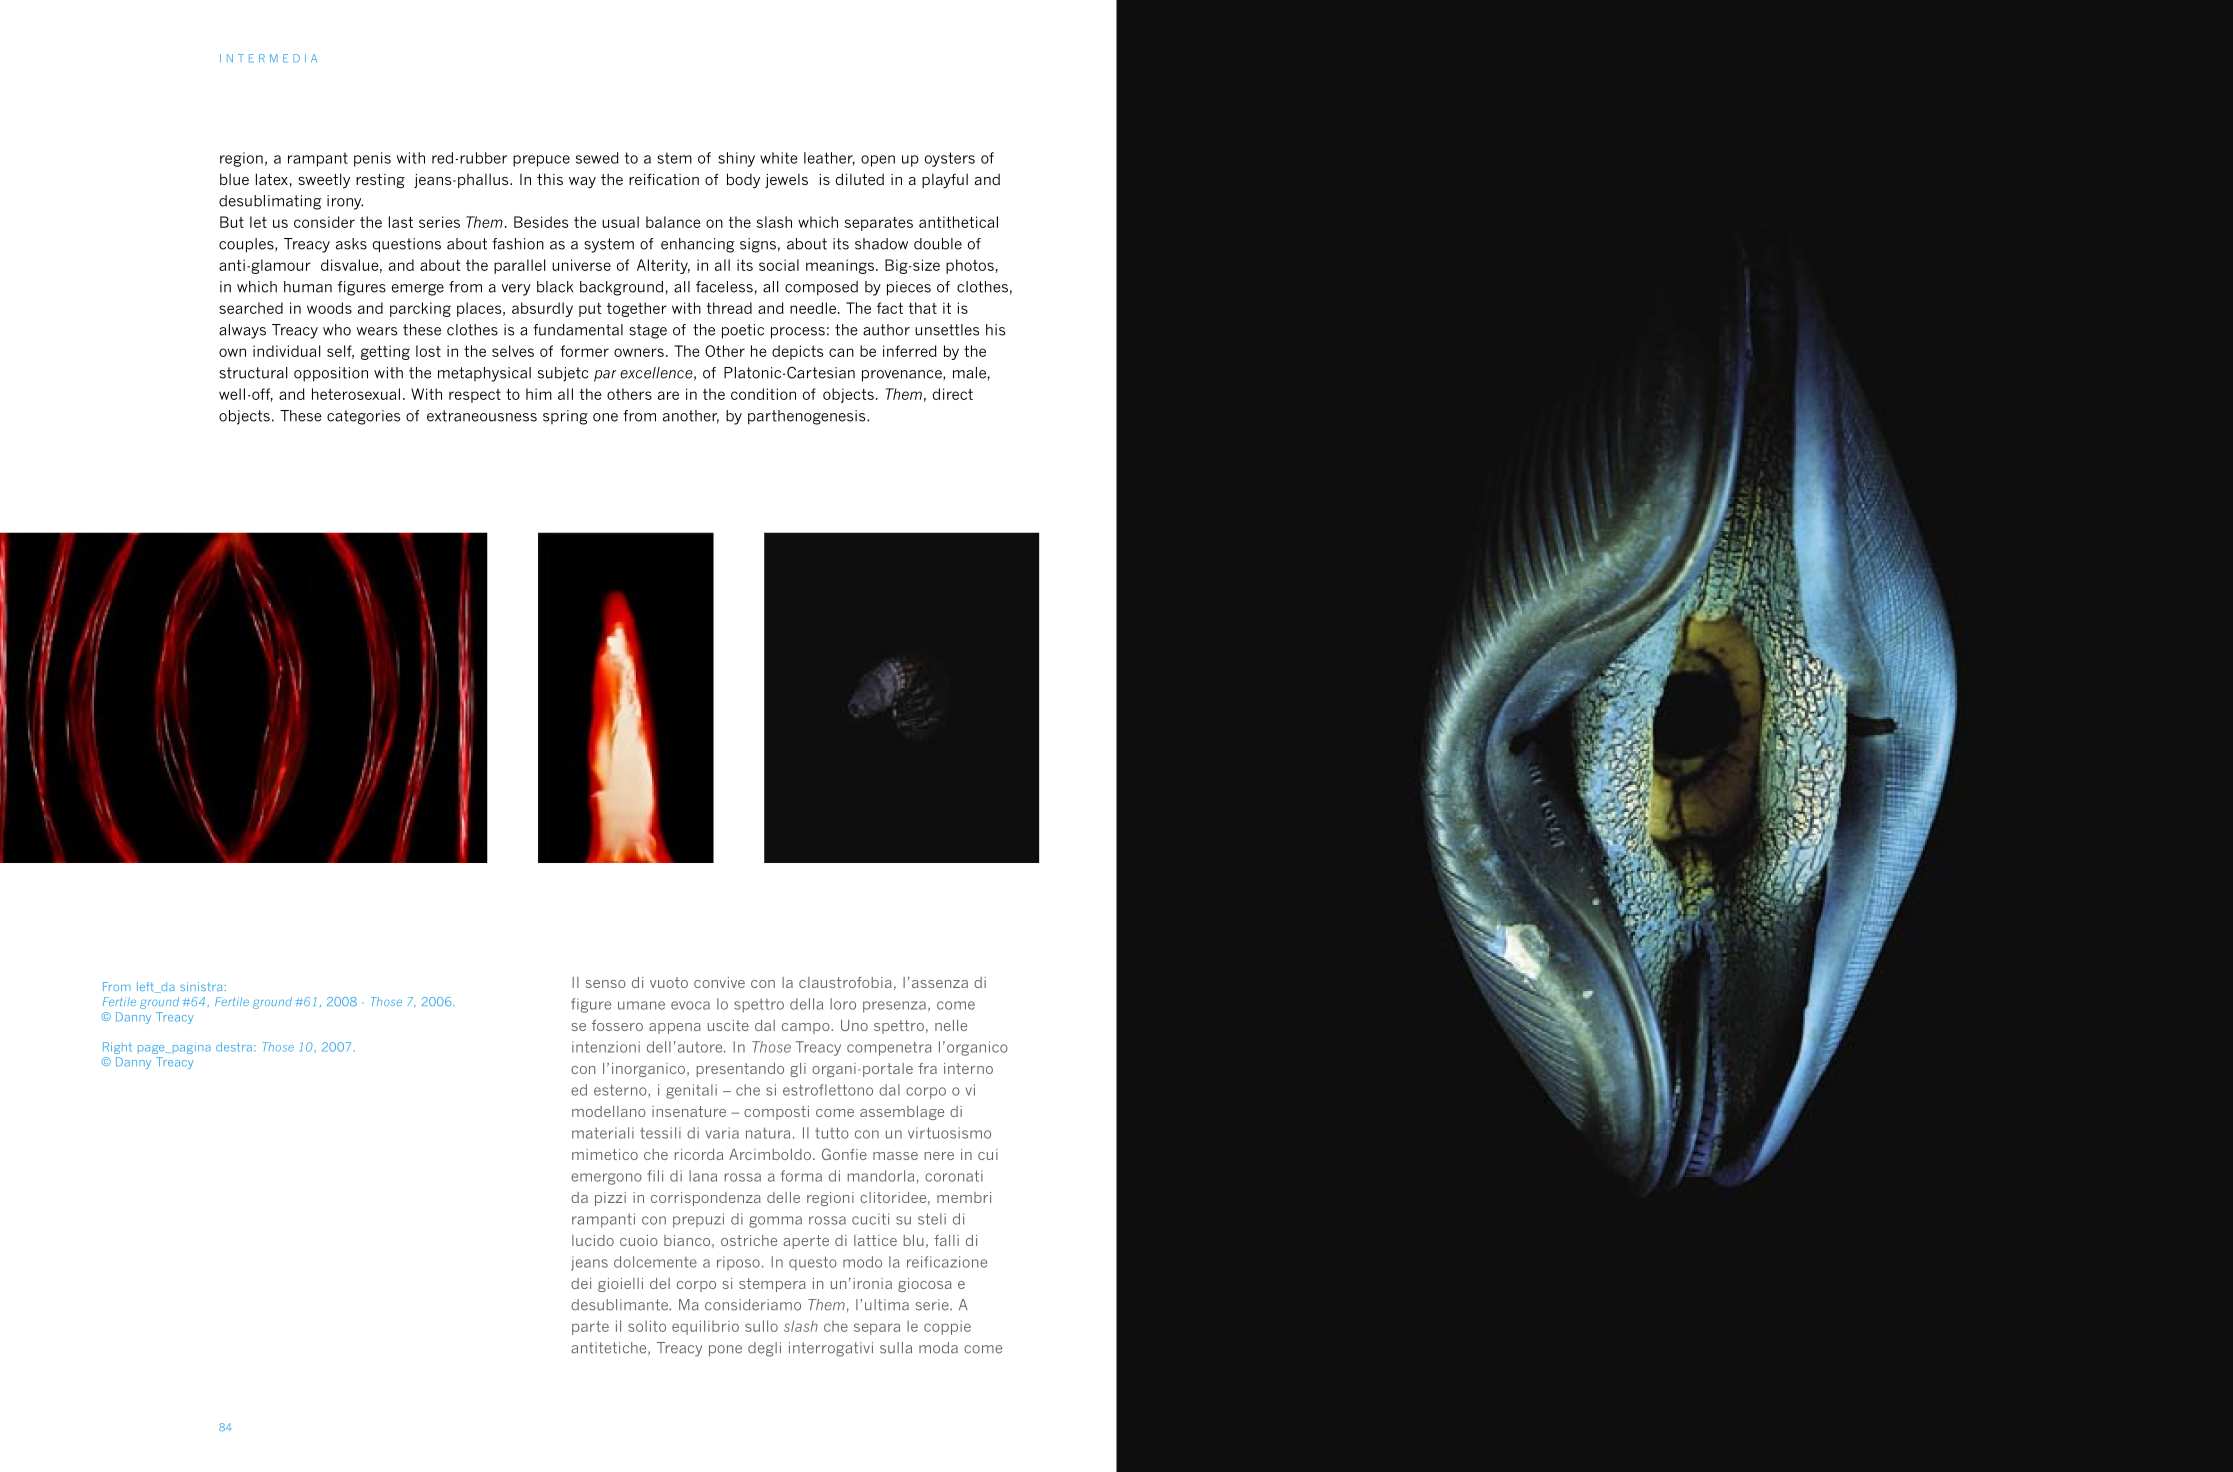 This screenshot has width=2233, height=1472. What do you see at coordinates (550, 179) in the screenshot?
I see `this` at bounding box center [550, 179].
